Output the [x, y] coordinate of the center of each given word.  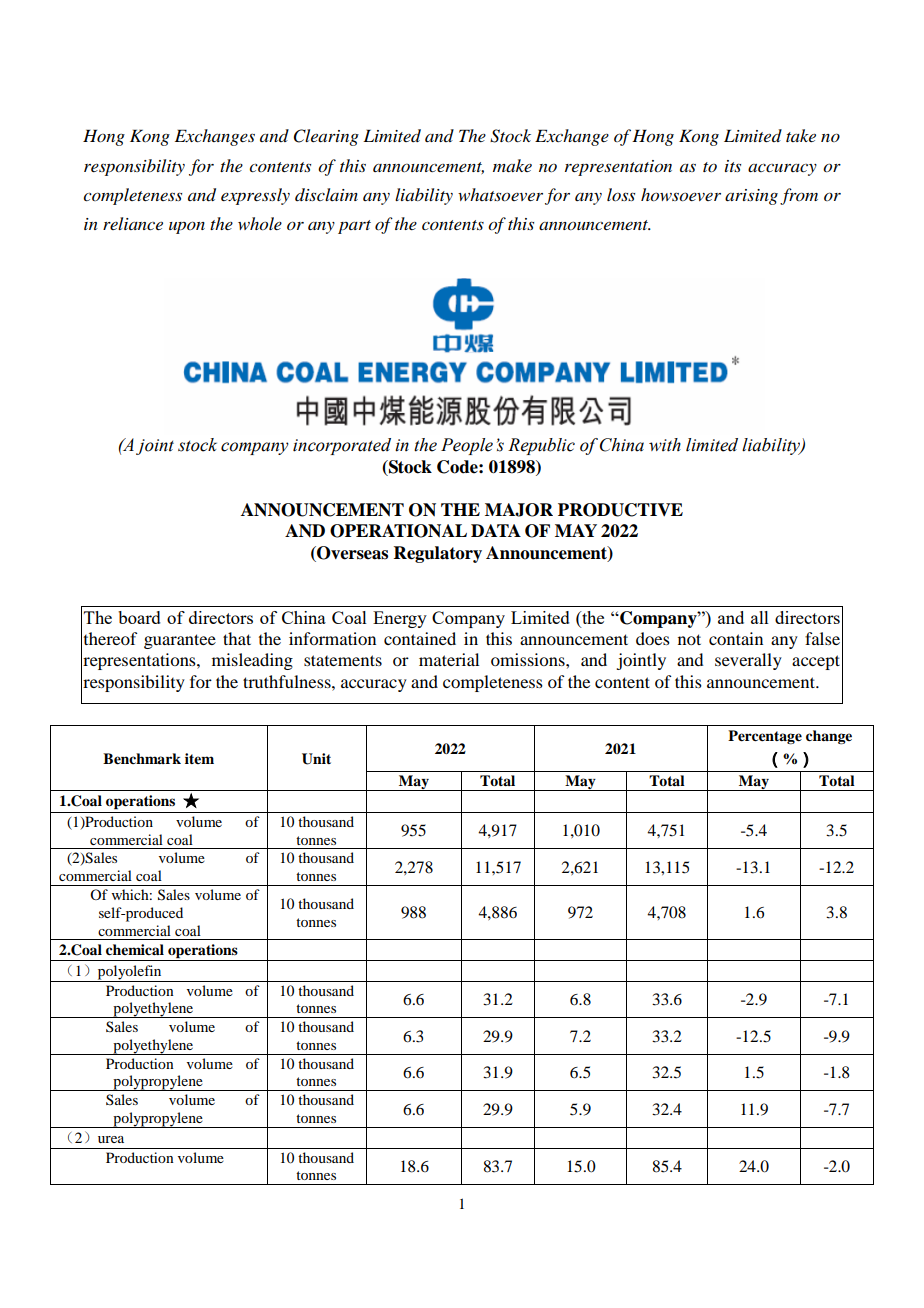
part [354, 227]
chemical [135, 949]
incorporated [342, 446]
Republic [541, 446]
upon [187, 227]
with [665, 445]
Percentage [765, 737]
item [199, 758]
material [449, 659]
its [733, 166]
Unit [316, 759]
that [237, 638]
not [689, 639]
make [512, 165]
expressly [255, 196]
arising [751, 197]
